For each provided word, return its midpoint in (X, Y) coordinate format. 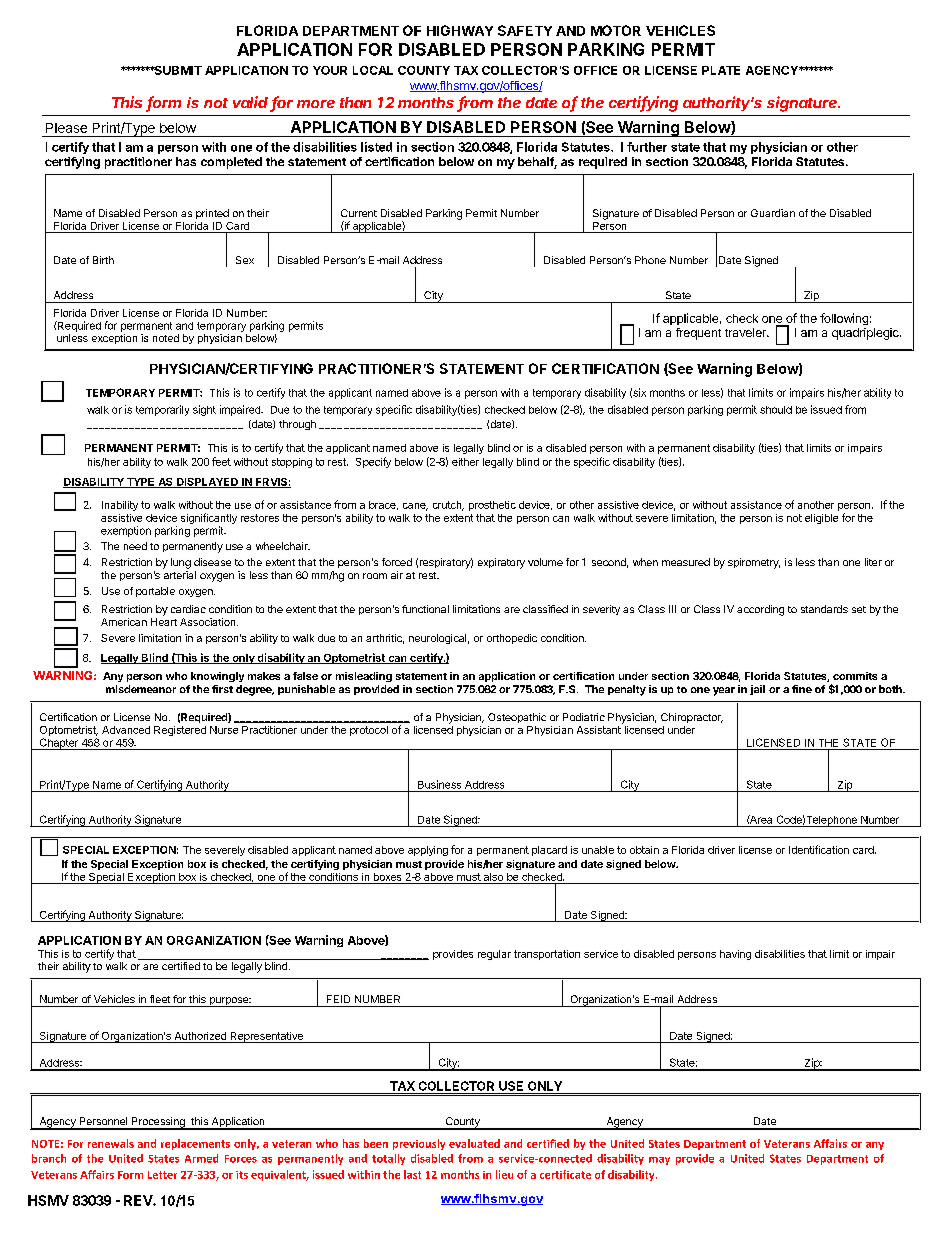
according (760, 610)
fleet (160, 999)
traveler (746, 332)
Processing (158, 1123)
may (659, 1161)
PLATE (721, 70)
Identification (819, 849)
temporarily (162, 410)
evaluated (474, 1143)
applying (428, 851)
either (465, 462)
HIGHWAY (460, 30)
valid (252, 103)
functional (425, 609)
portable (155, 592)
